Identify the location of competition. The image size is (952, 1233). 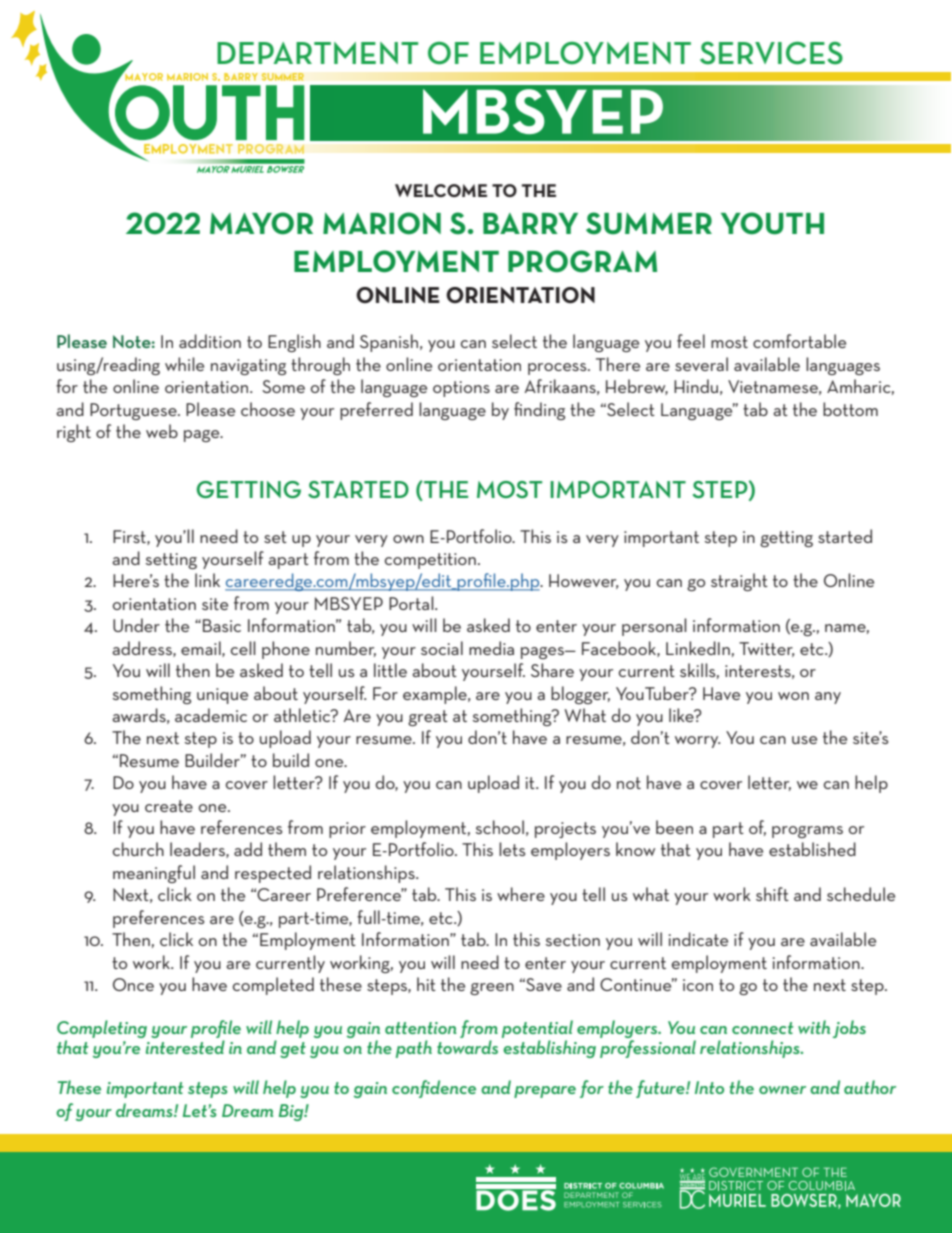
(430, 561).
